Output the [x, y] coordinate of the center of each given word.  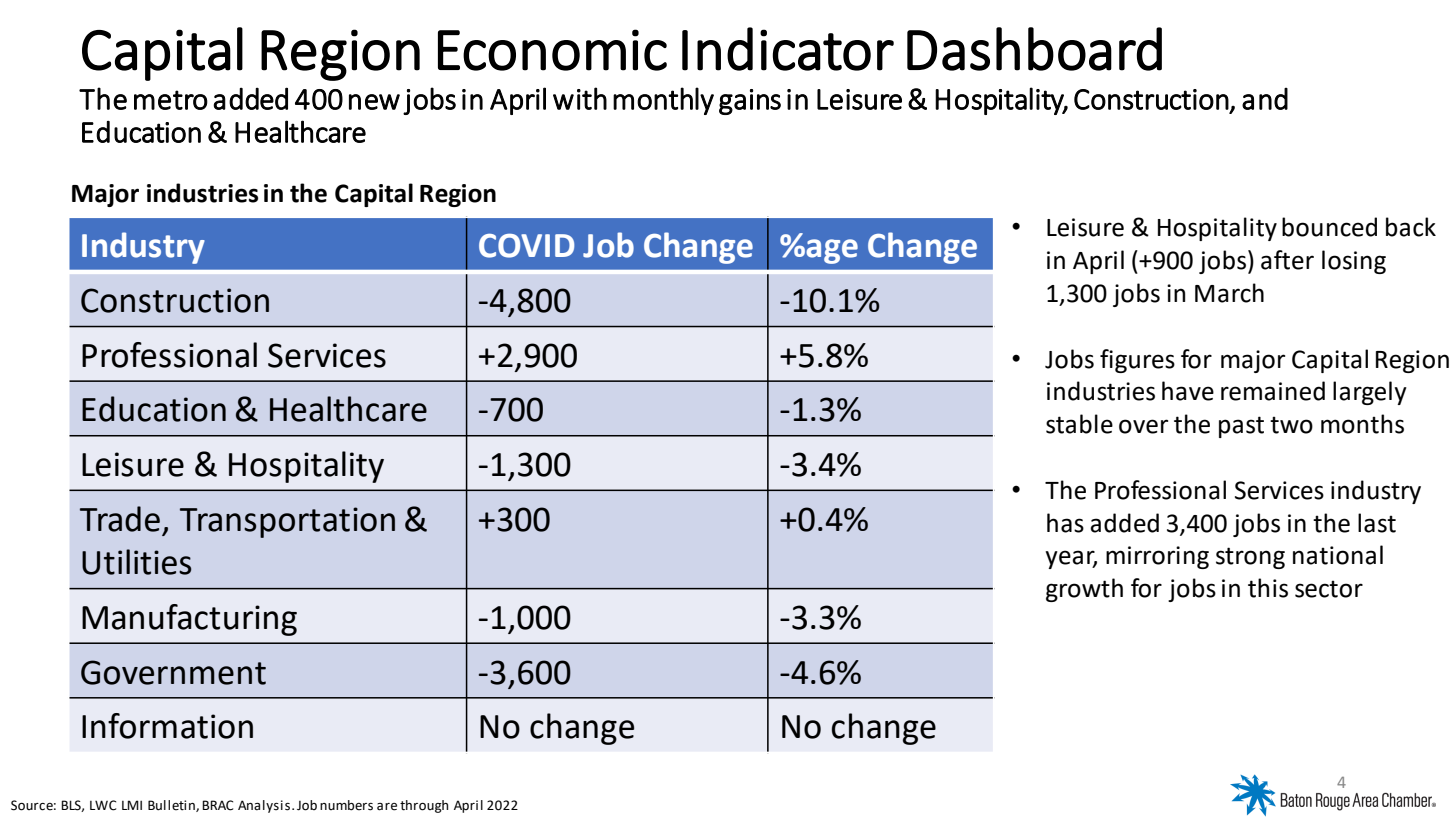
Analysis [264, 806]
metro [171, 100]
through [424, 806]
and [1265, 99]
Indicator [788, 49]
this [1268, 588]
